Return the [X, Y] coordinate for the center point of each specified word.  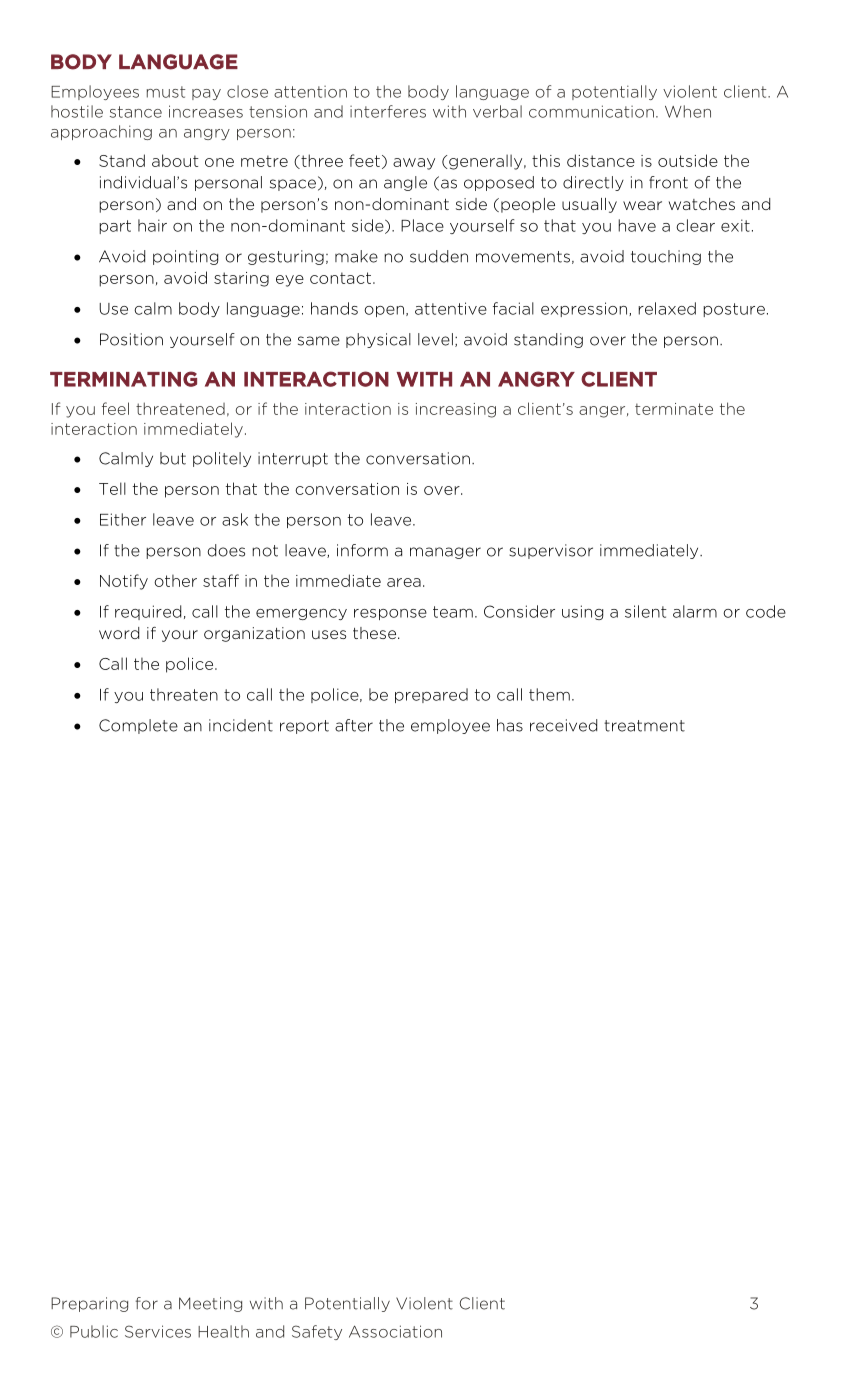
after [354, 725]
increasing [456, 410]
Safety [317, 1332]
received [563, 725]
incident [241, 725]
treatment [644, 726]
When [688, 111]
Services [158, 1331]
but [173, 458]
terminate [674, 409]
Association [395, 1331]
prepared [431, 695]
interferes [388, 111]
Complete [138, 726]
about [175, 160]
